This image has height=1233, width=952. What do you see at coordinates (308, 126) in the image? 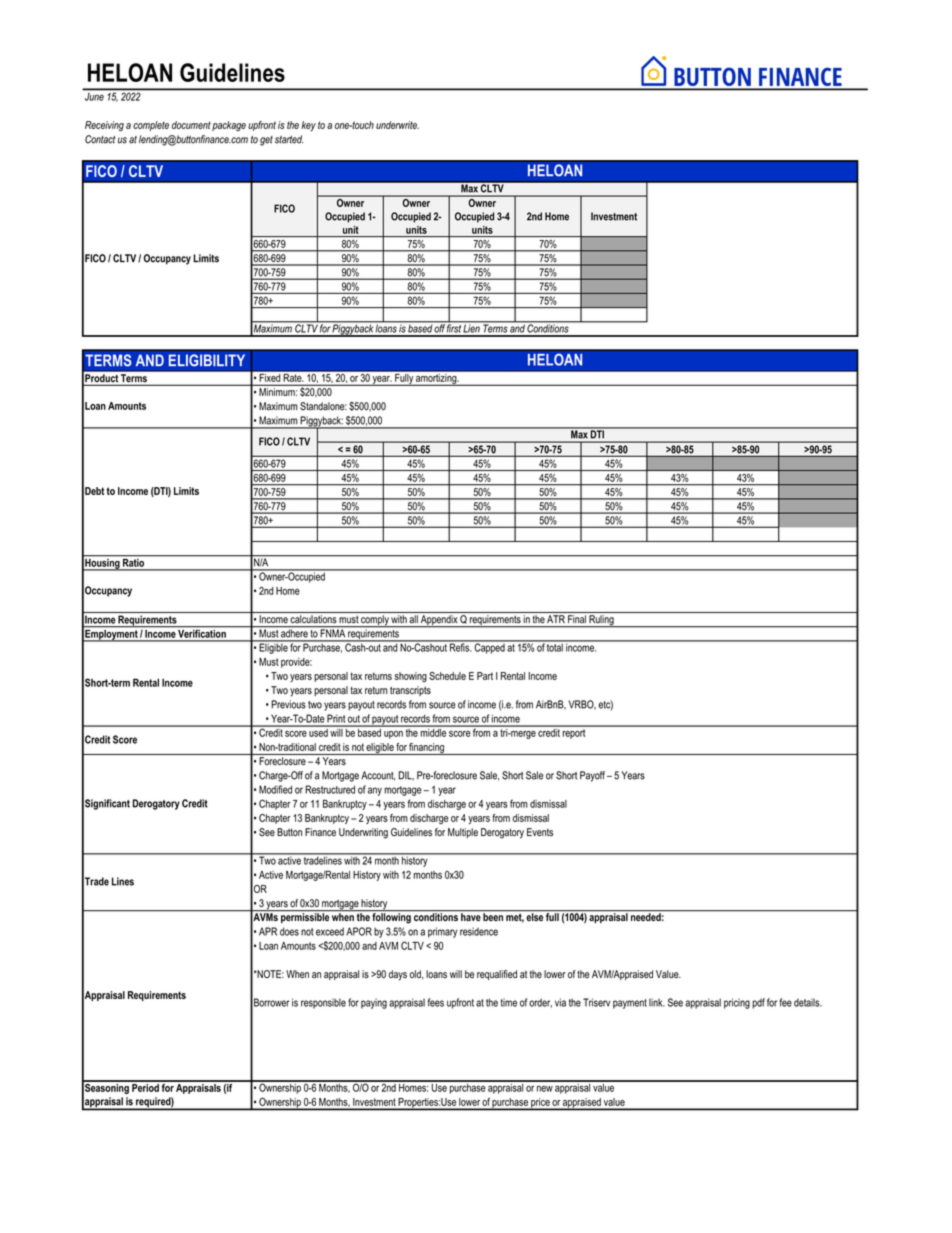
I see `key` at bounding box center [308, 126].
